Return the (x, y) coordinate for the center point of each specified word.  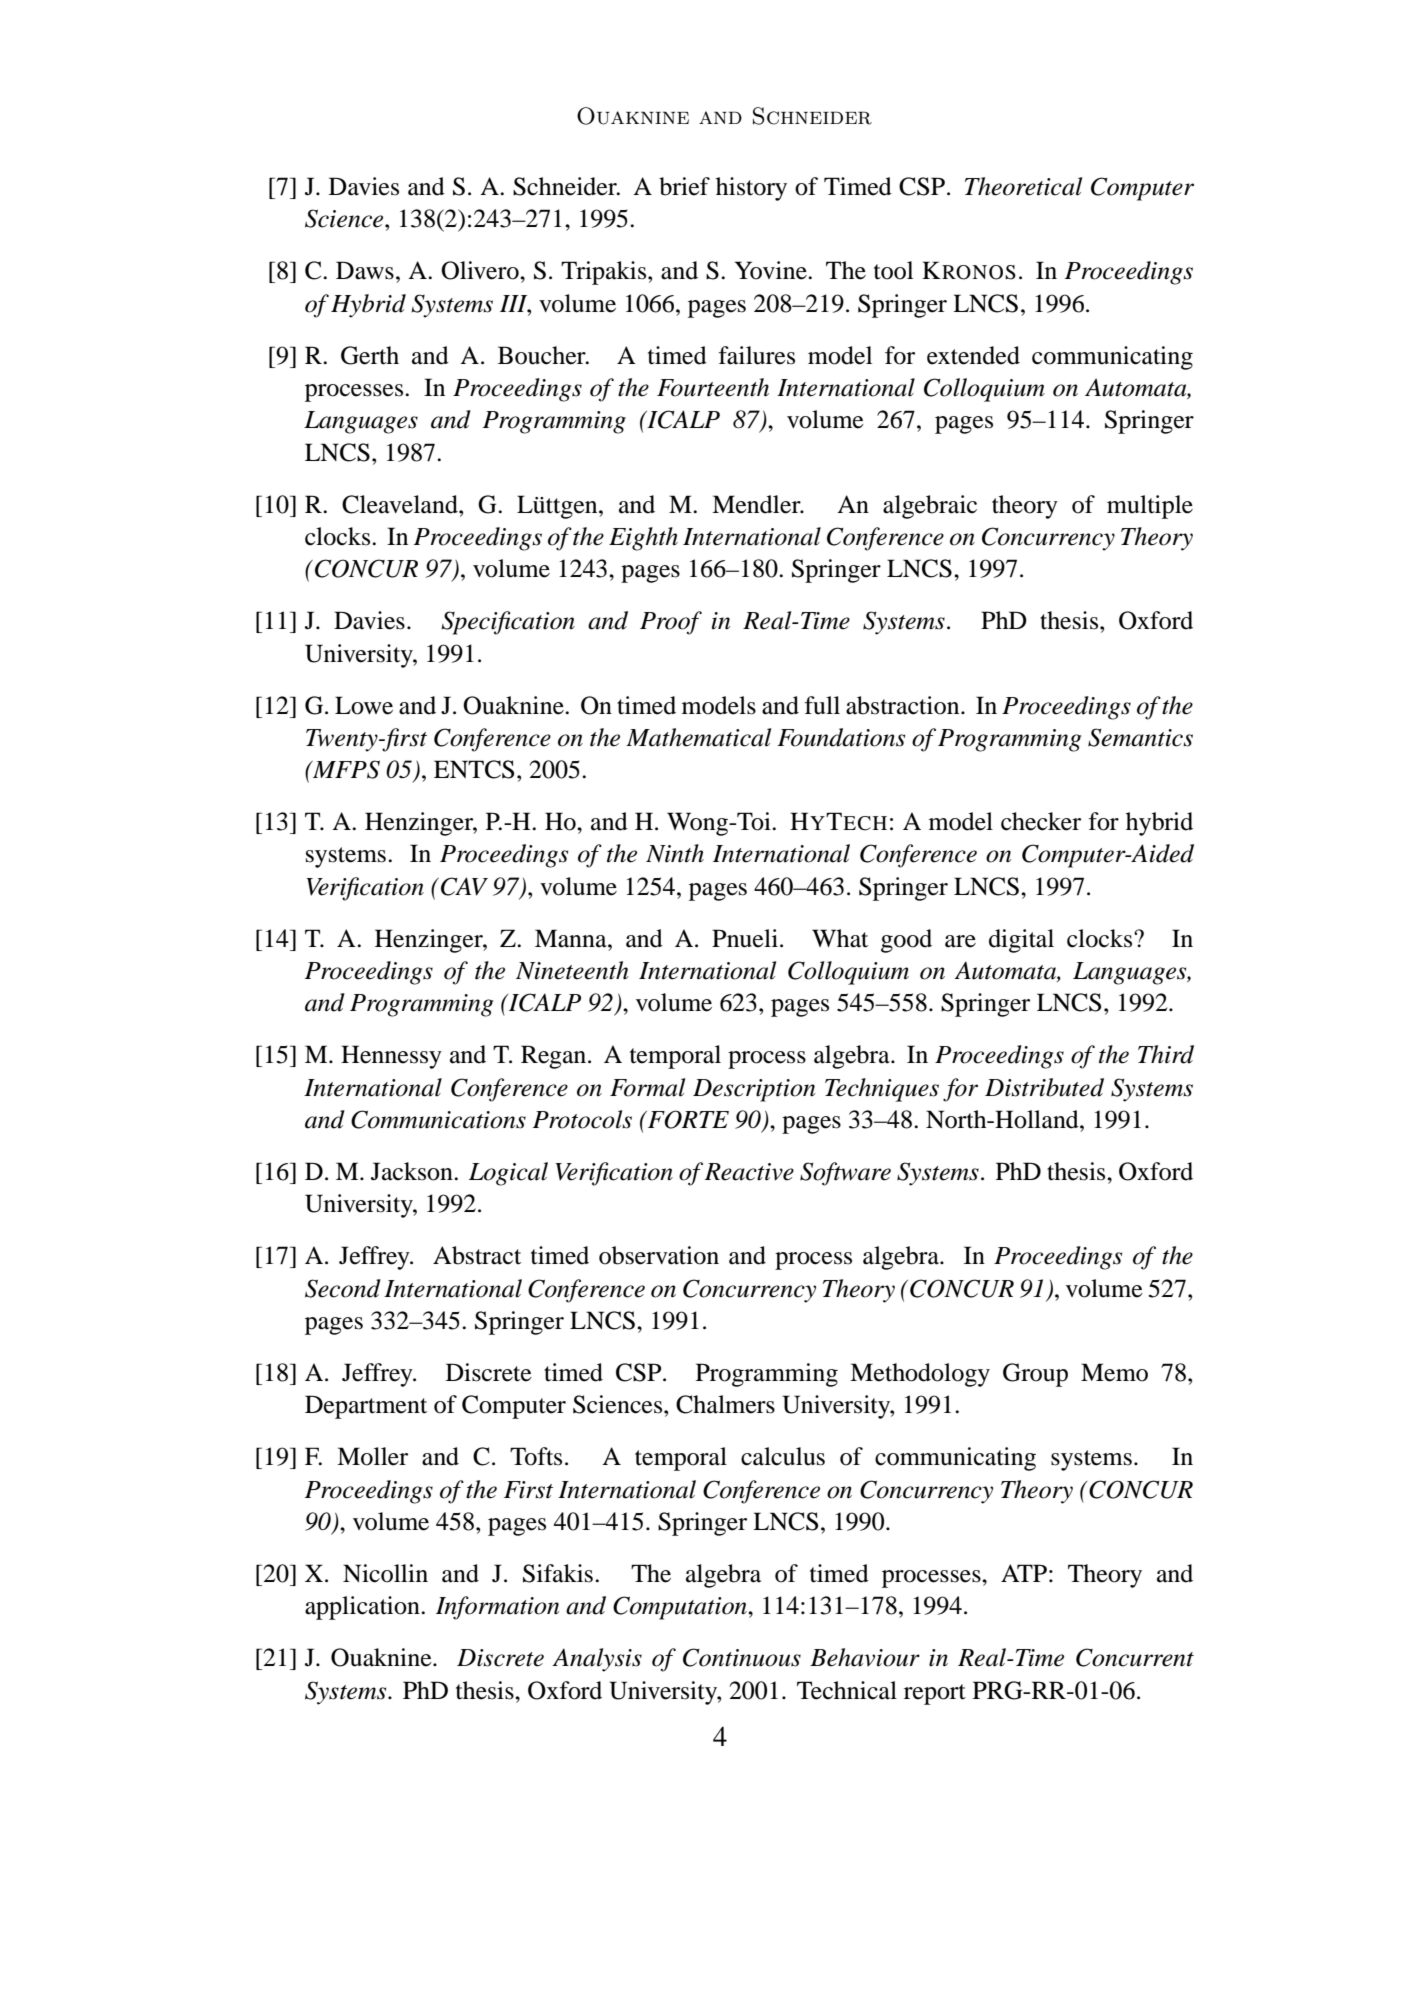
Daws (365, 270)
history (751, 189)
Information (497, 1608)
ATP (1024, 1573)
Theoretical (1023, 186)
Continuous (742, 1657)
